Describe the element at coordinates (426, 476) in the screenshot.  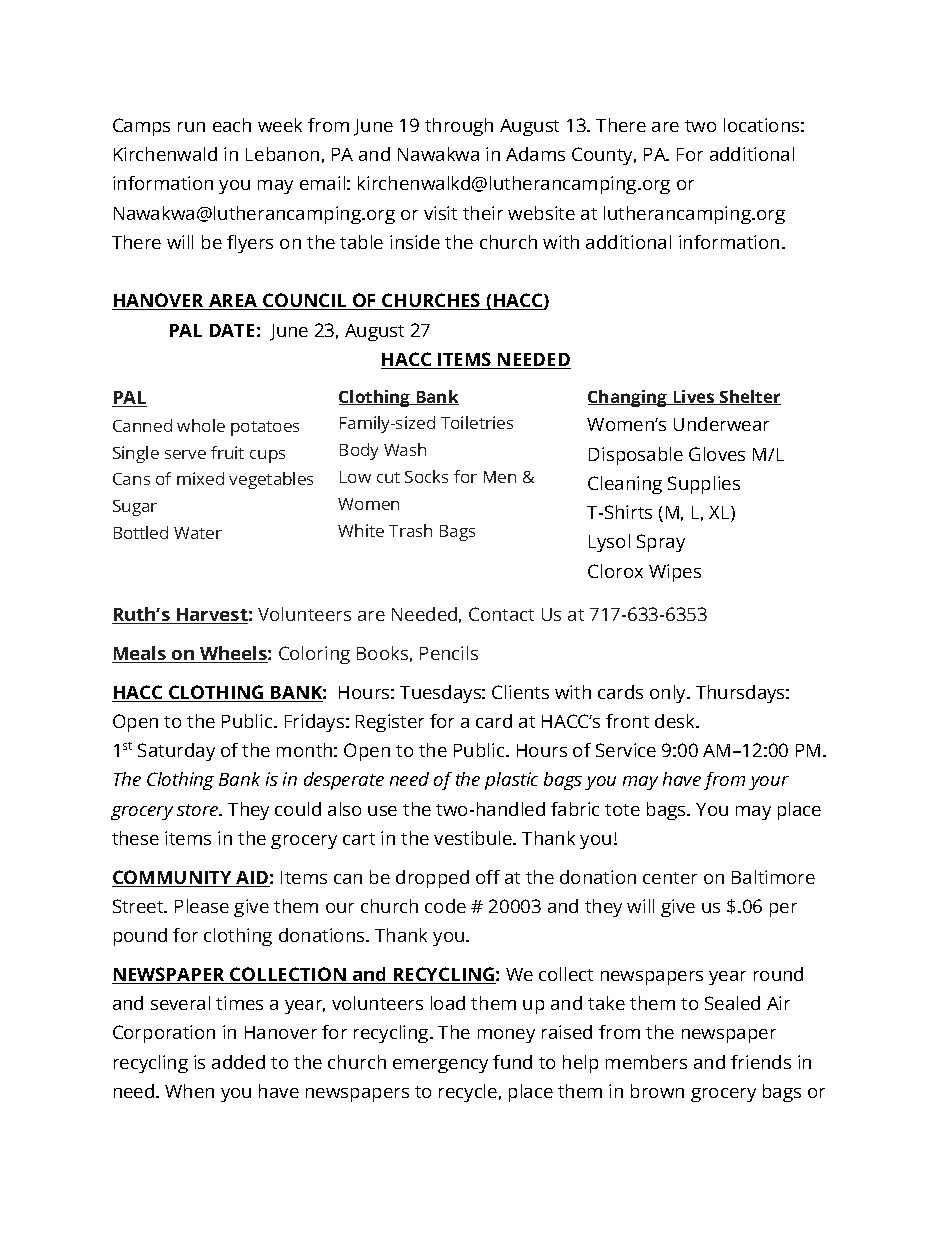
I see `Socks` at that location.
